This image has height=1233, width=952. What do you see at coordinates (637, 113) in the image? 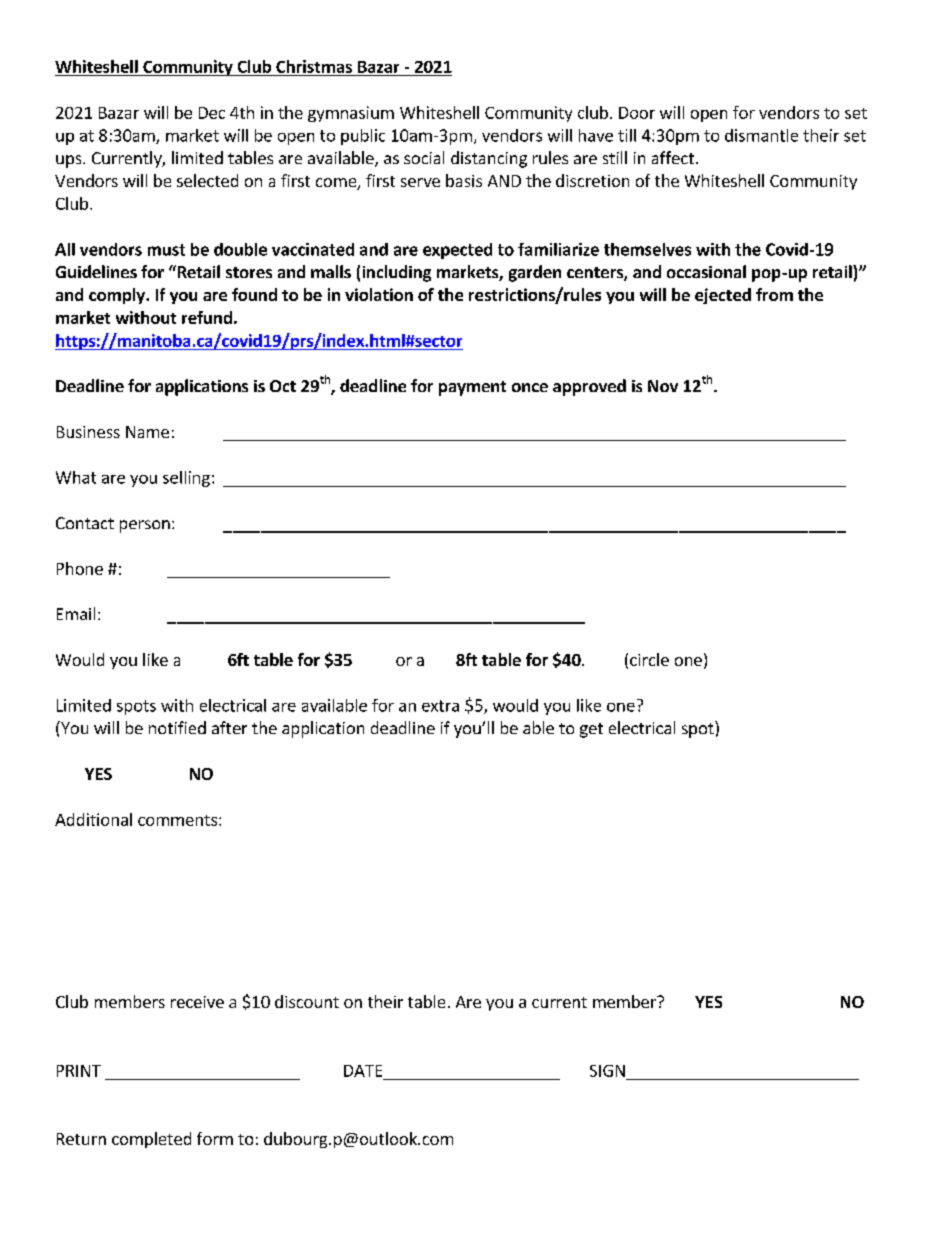
I see `Door` at bounding box center [637, 113].
